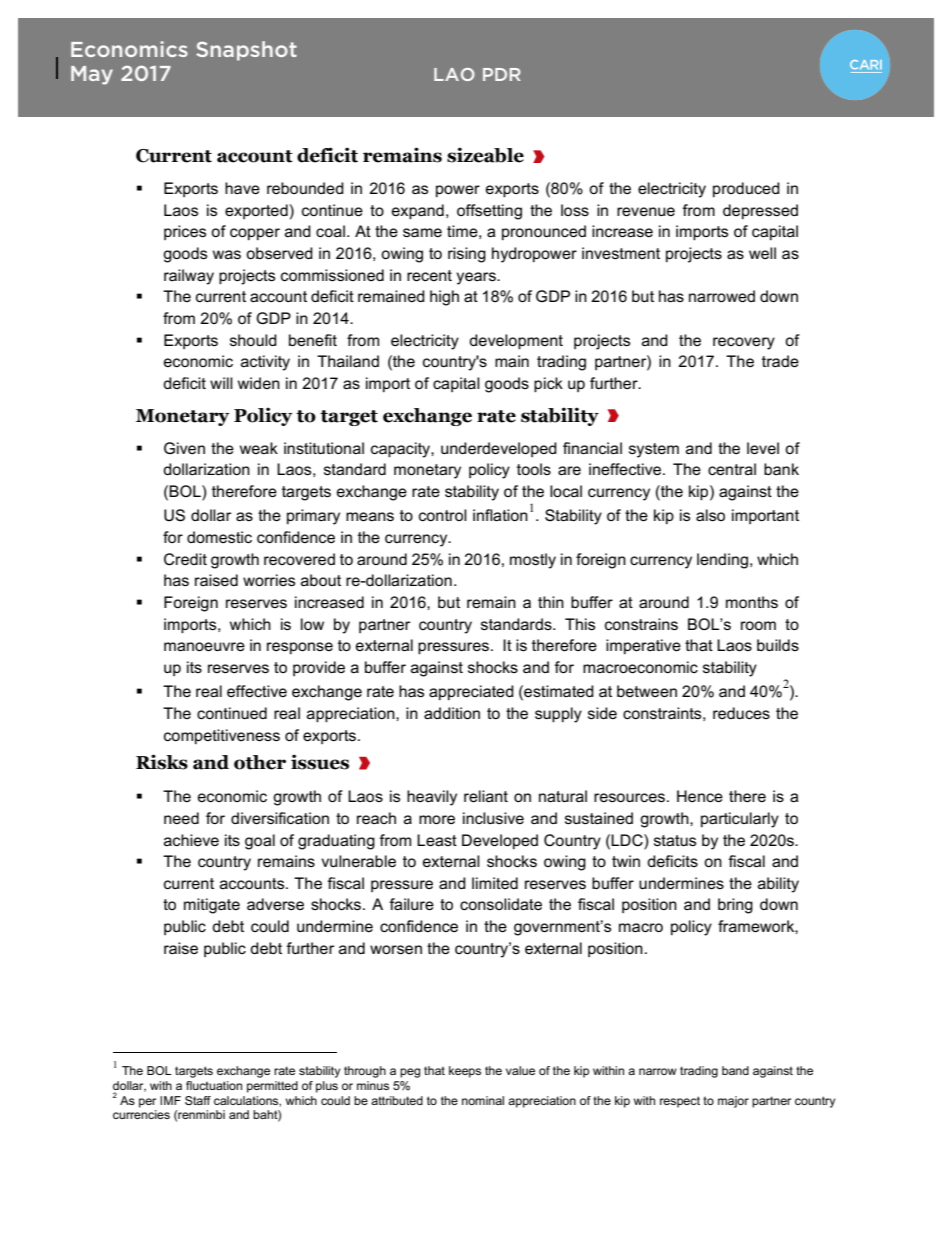 This screenshot has width=952, height=1233. What do you see at coordinates (189, 277) in the screenshot?
I see `railway` at bounding box center [189, 277].
